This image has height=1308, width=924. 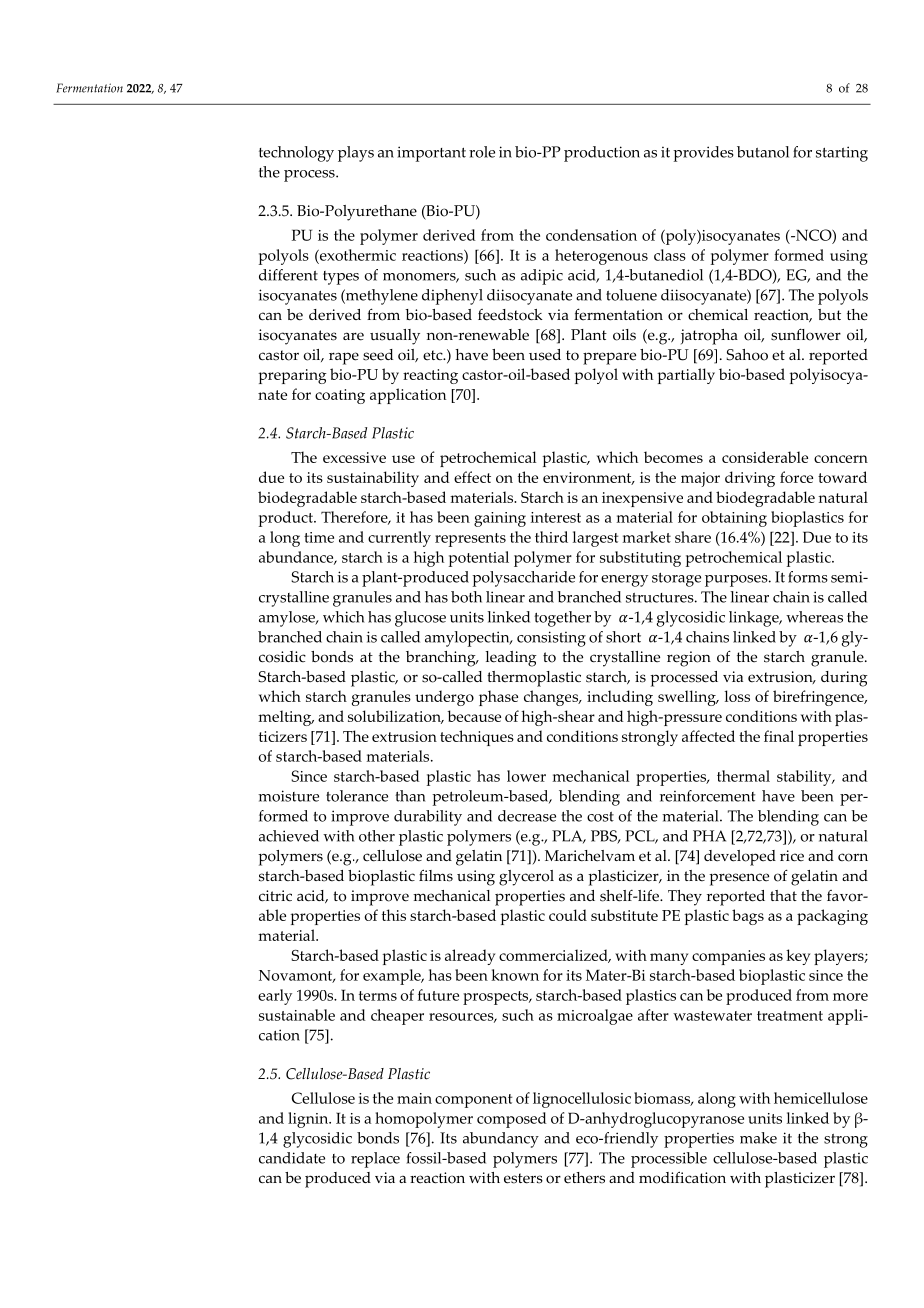 What do you see at coordinates (737, 696) in the image?
I see `loss` at bounding box center [737, 696].
